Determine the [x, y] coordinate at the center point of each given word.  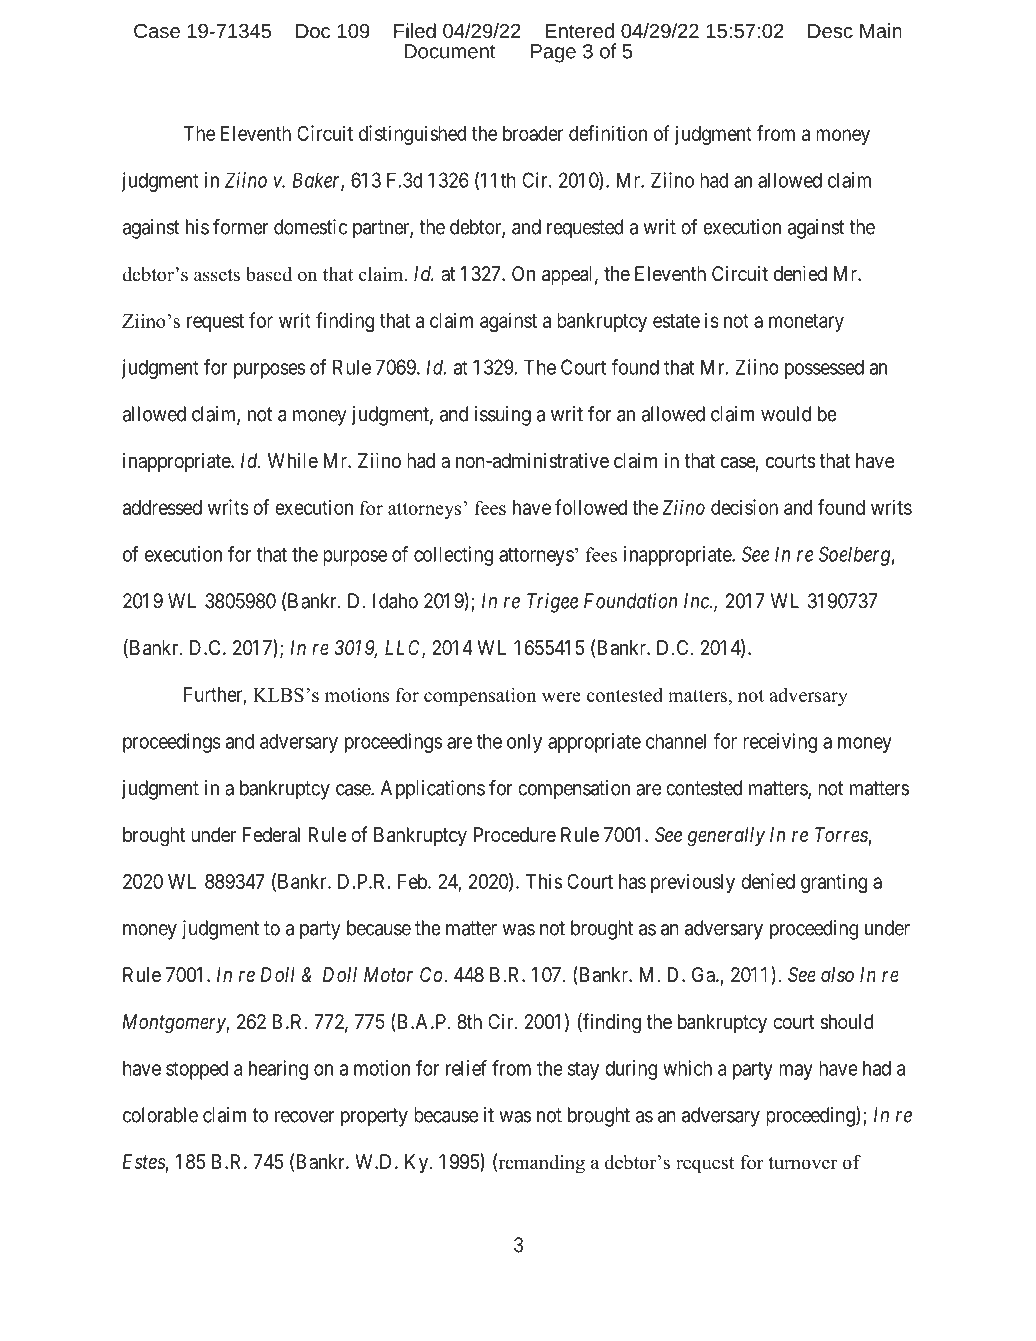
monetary [806, 323]
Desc [830, 31]
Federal [271, 835]
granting [834, 883]
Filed [415, 30]
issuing [502, 416]
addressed [162, 507]
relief [466, 1068]
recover [304, 1117]
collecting [453, 556]
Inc [697, 601]
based [269, 274]
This [544, 881]
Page [553, 53]
